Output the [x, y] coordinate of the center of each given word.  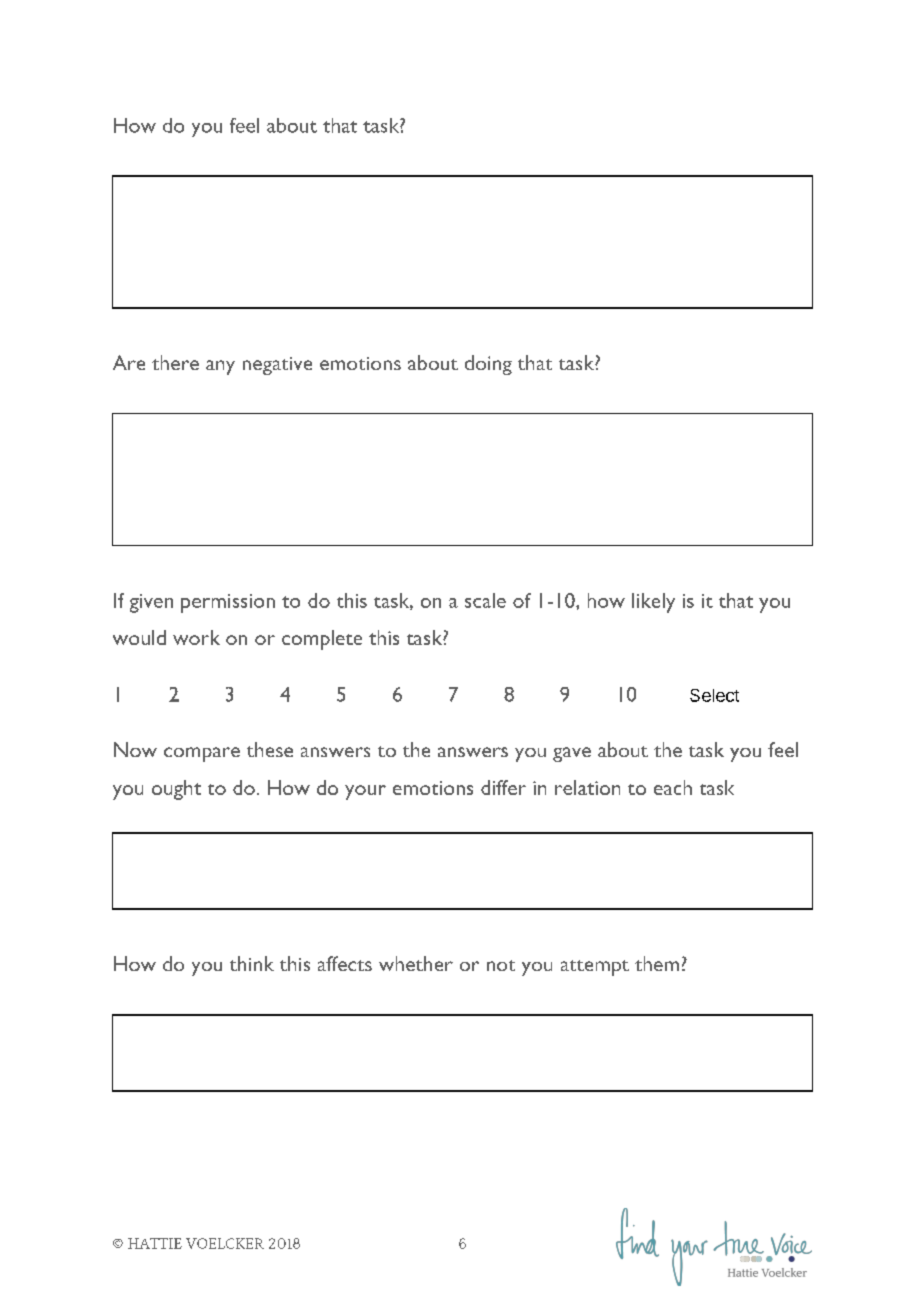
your [365, 792]
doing [488, 365]
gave [572, 754]
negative [277, 366]
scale [485, 600]
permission [228, 603]
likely [653, 603]
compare [202, 754]
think [252, 963]
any [220, 367]
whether [416, 963]
